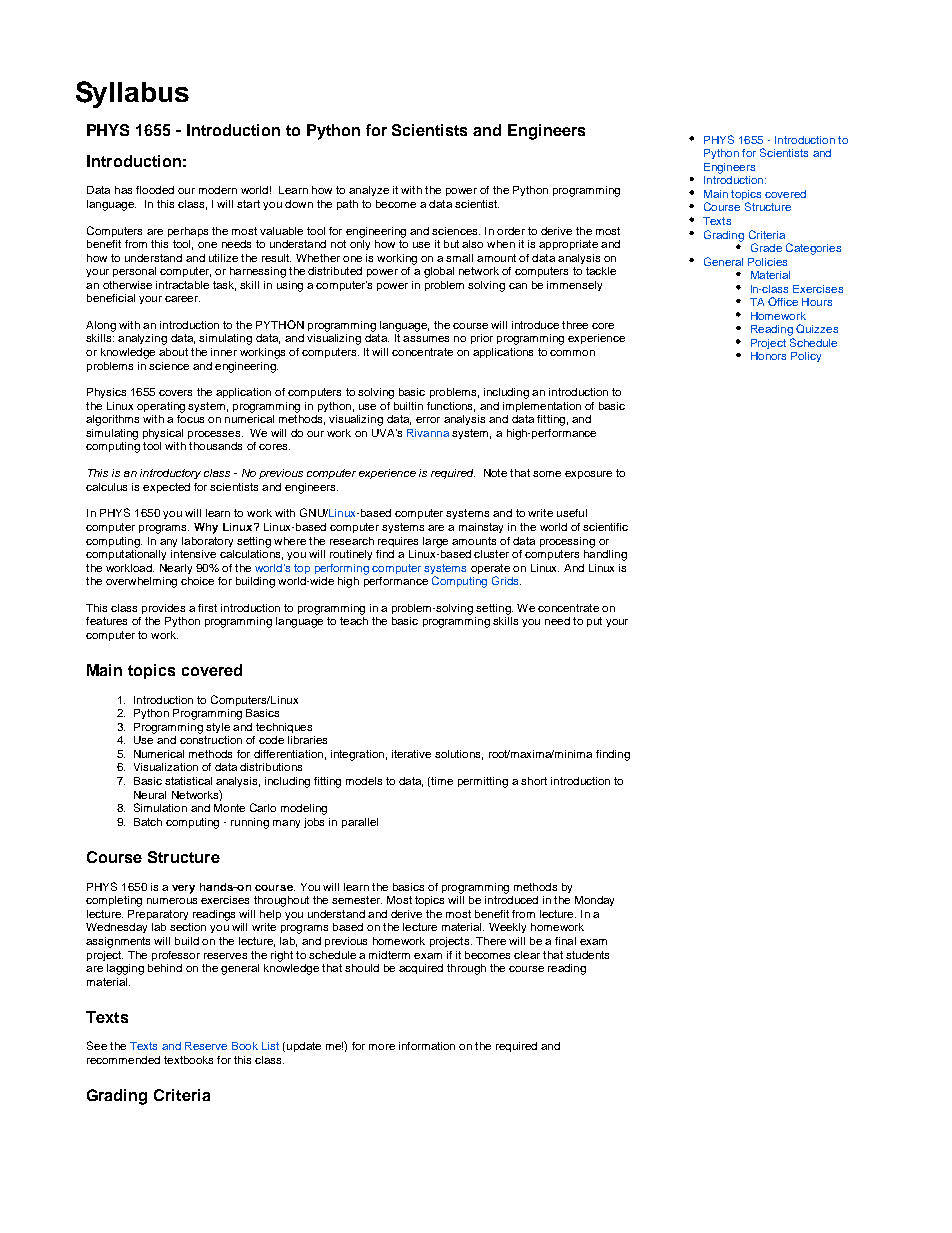 The height and width of the screenshot is (1233, 952). Describe the element at coordinates (148, 822) in the screenshot. I see `Batch` at that location.
